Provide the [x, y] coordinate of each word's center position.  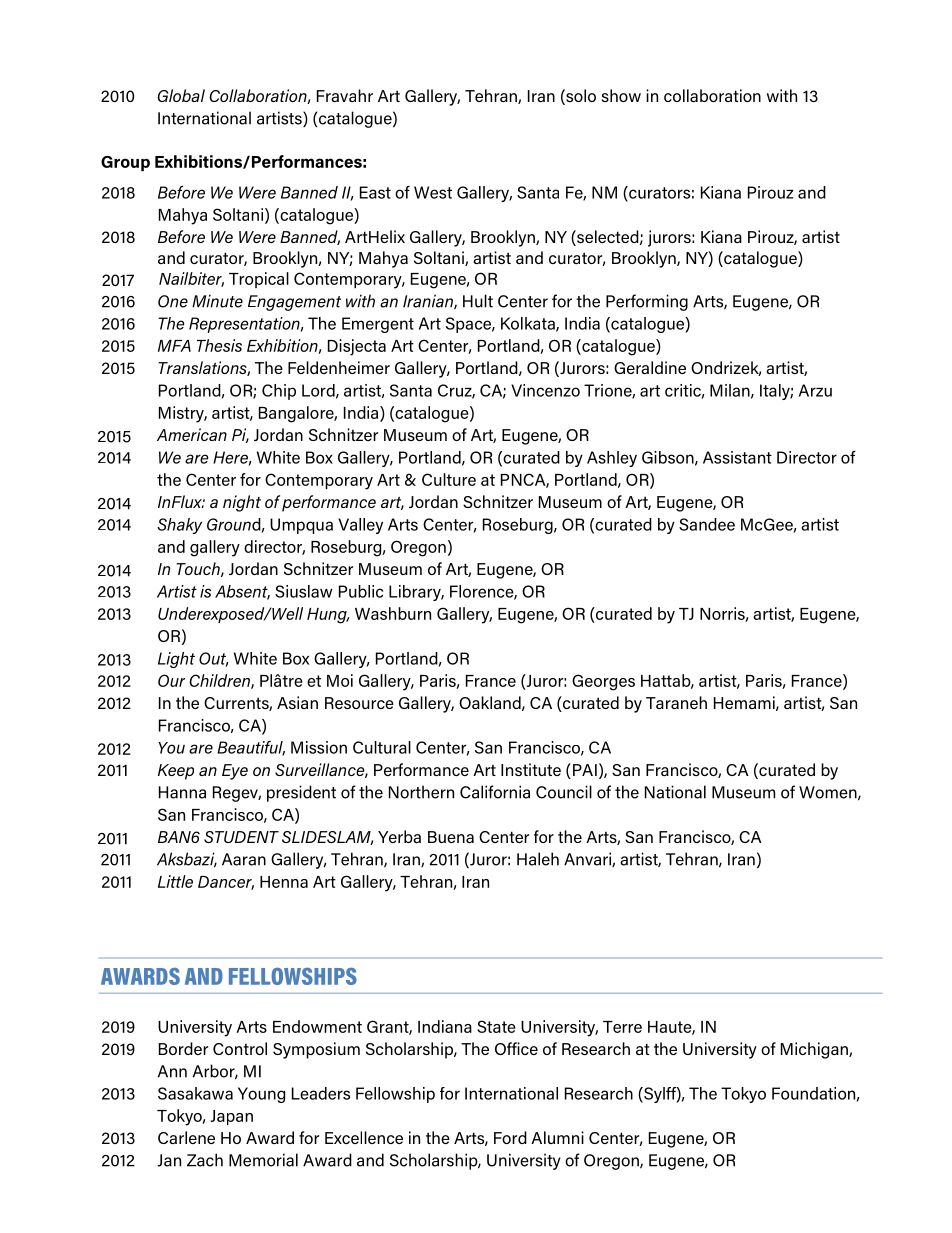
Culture [449, 479]
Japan [231, 1117]
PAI [583, 771]
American [192, 434]
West [433, 192]
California [495, 792]
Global [181, 95]
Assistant [737, 457]
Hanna [182, 792]
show [621, 95]
